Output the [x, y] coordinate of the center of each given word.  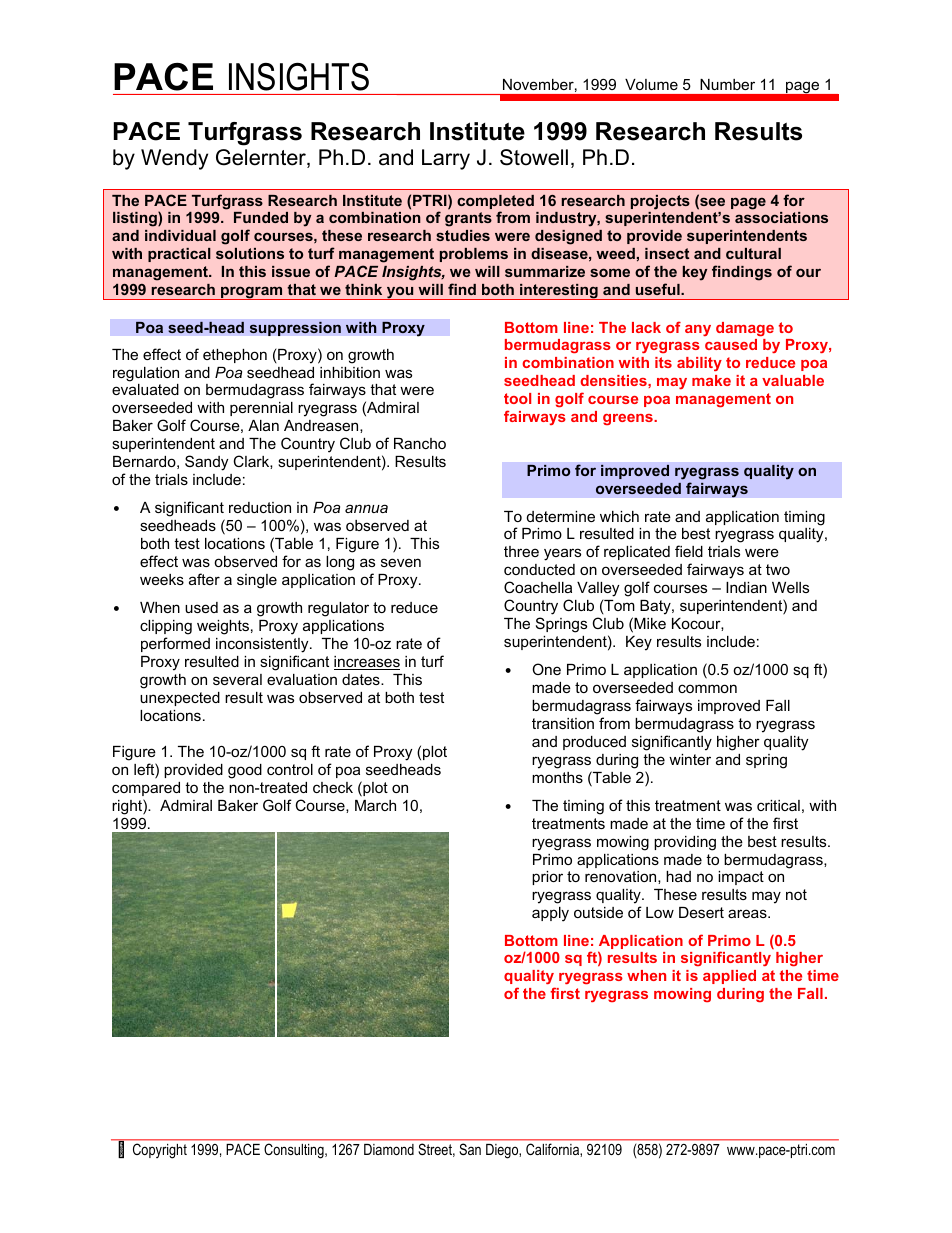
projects [660, 202]
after [204, 579]
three [521, 551]
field [689, 551]
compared [146, 789]
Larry [446, 159]
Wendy [174, 159]
